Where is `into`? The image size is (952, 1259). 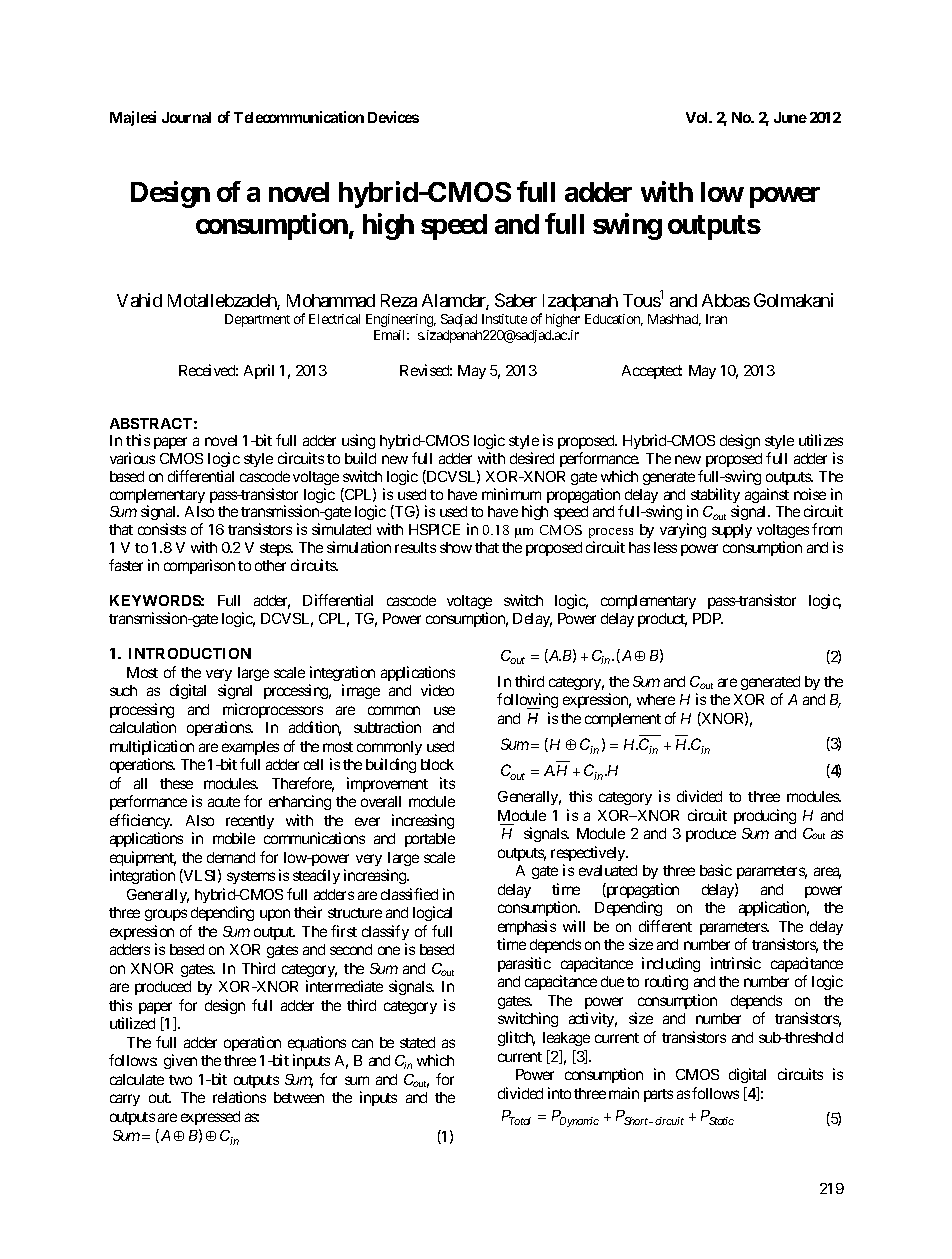
into is located at coordinates (559, 1093).
